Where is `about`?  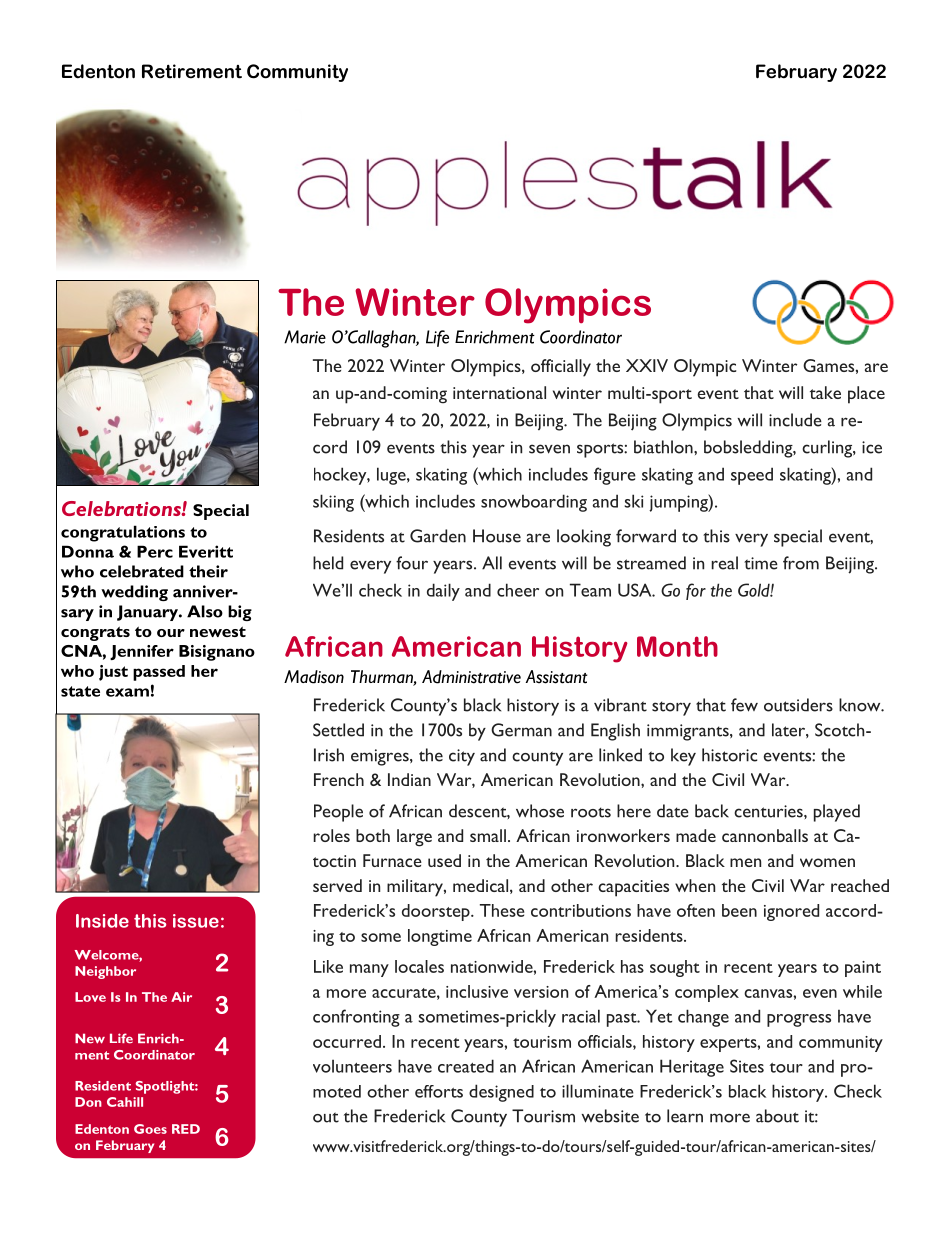 about is located at coordinates (777, 1116).
